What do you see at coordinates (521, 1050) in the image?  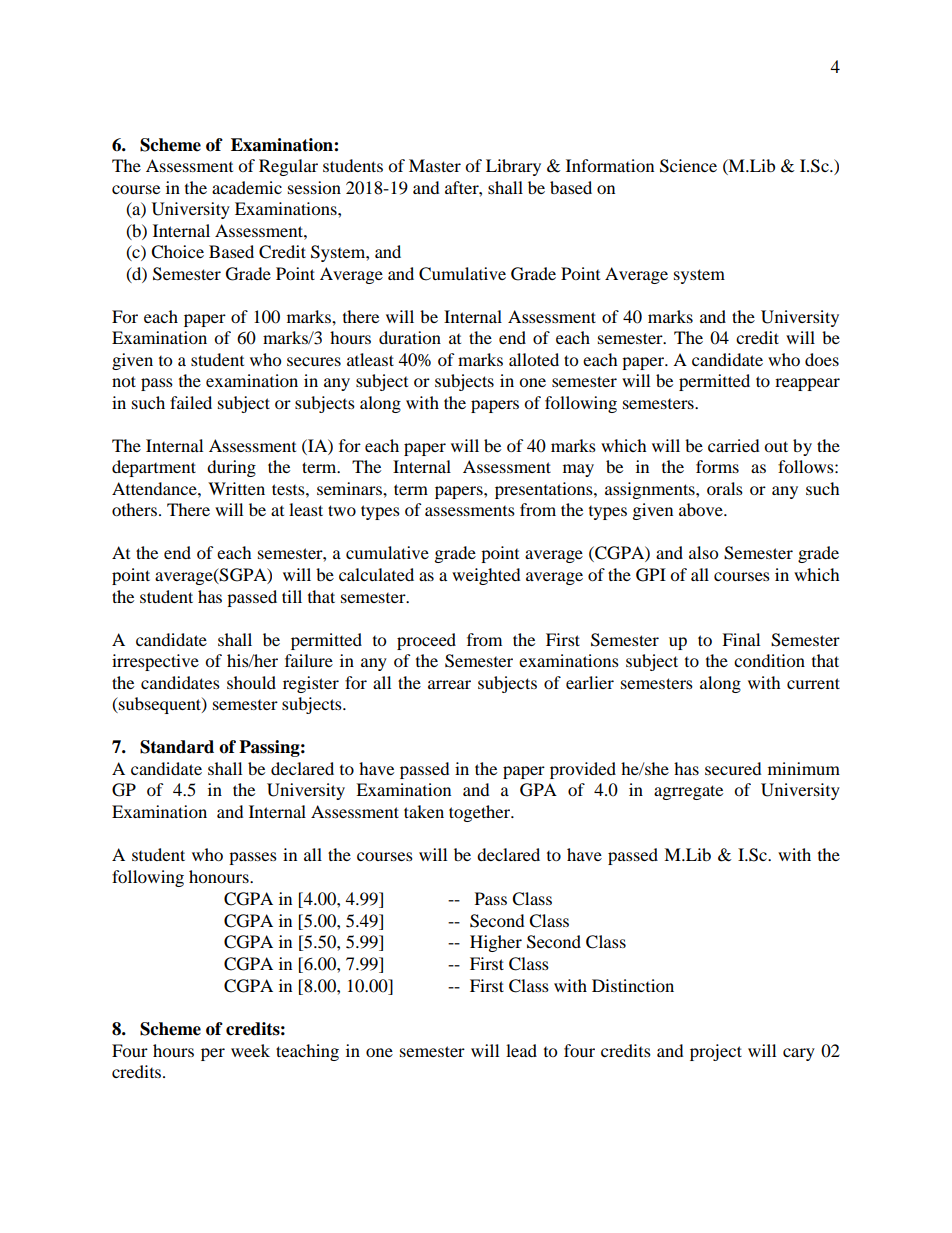 I see `lead` at bounding box center [521, 1050].
